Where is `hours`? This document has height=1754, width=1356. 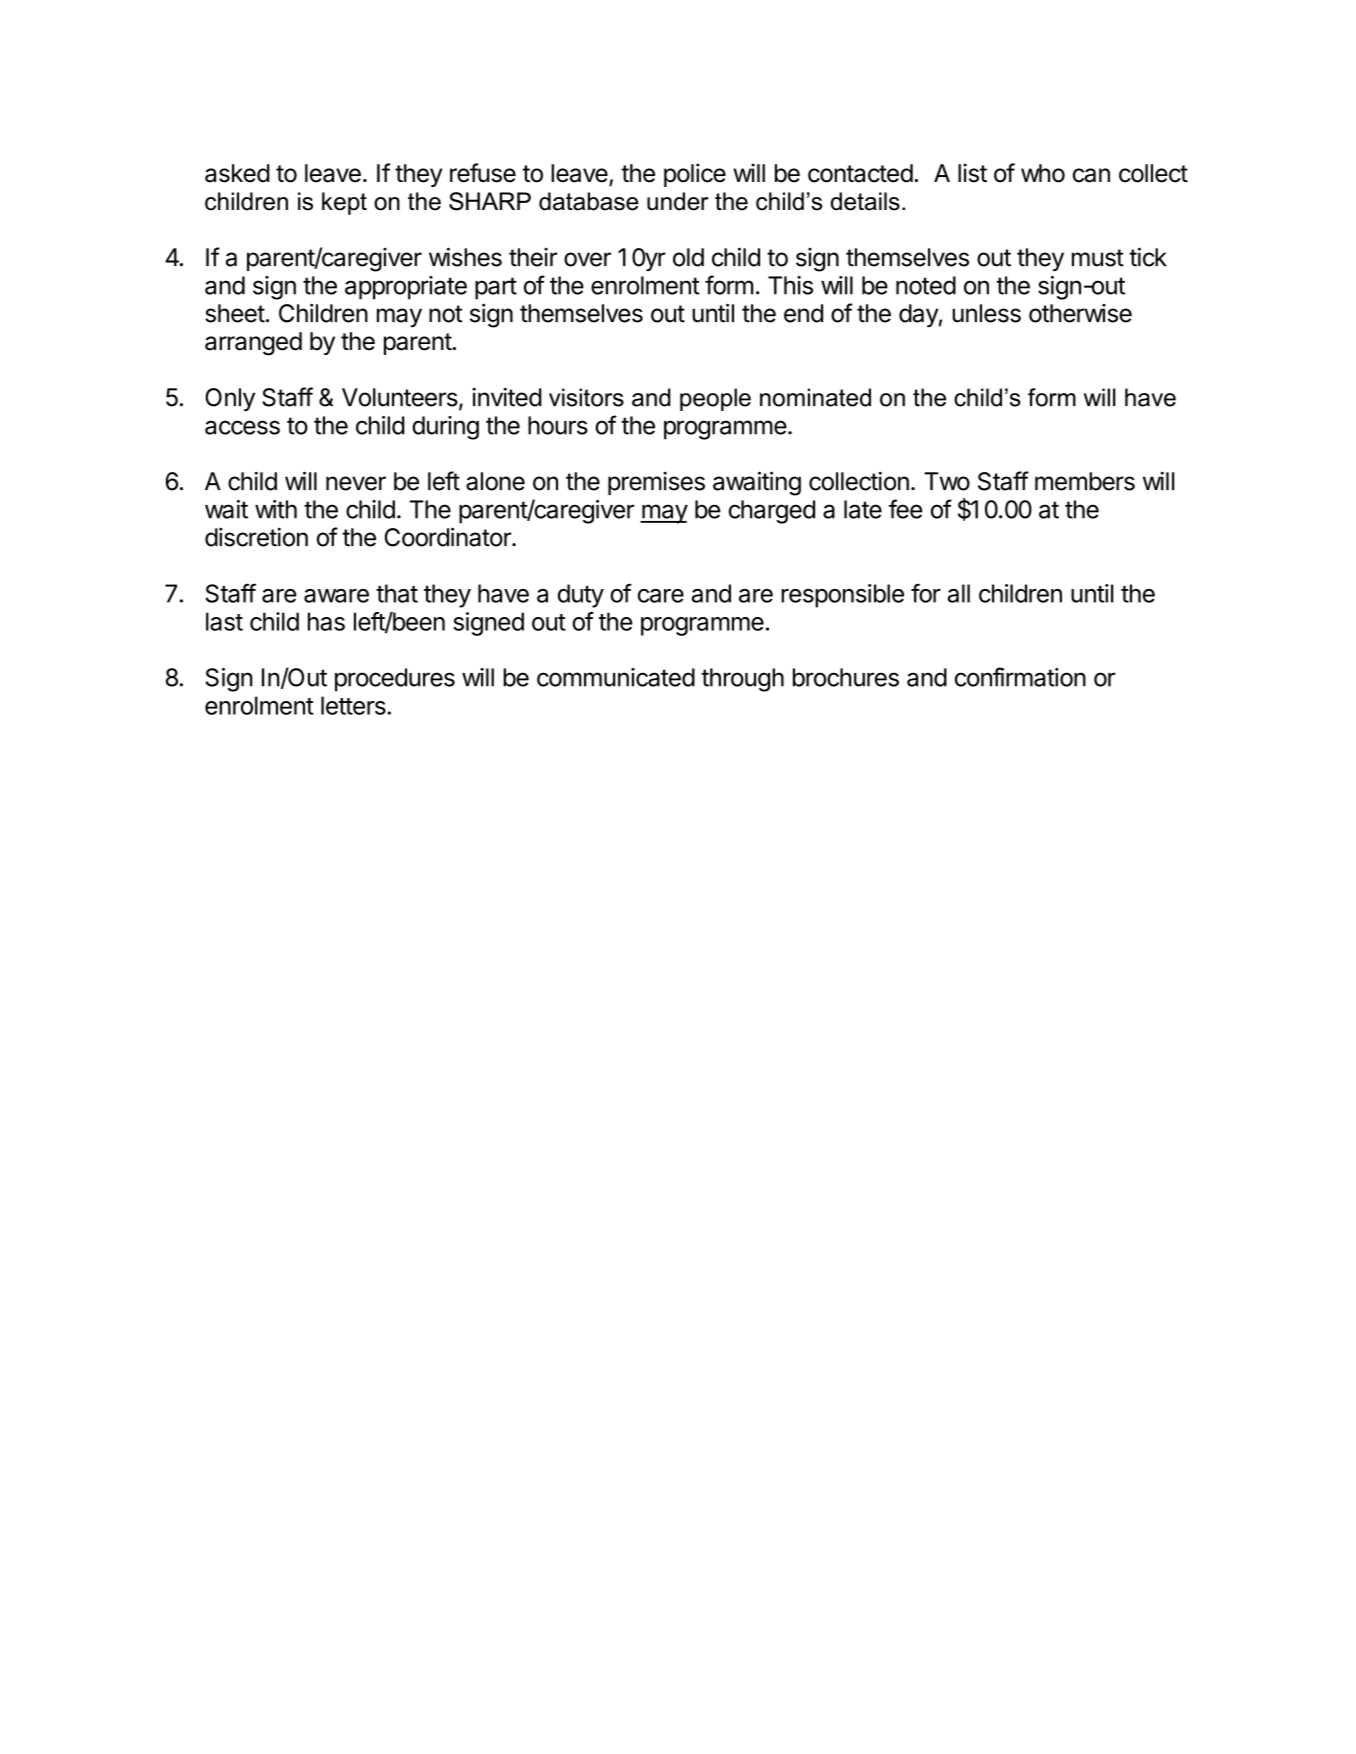
hours is located at coordinates (558, 425).
